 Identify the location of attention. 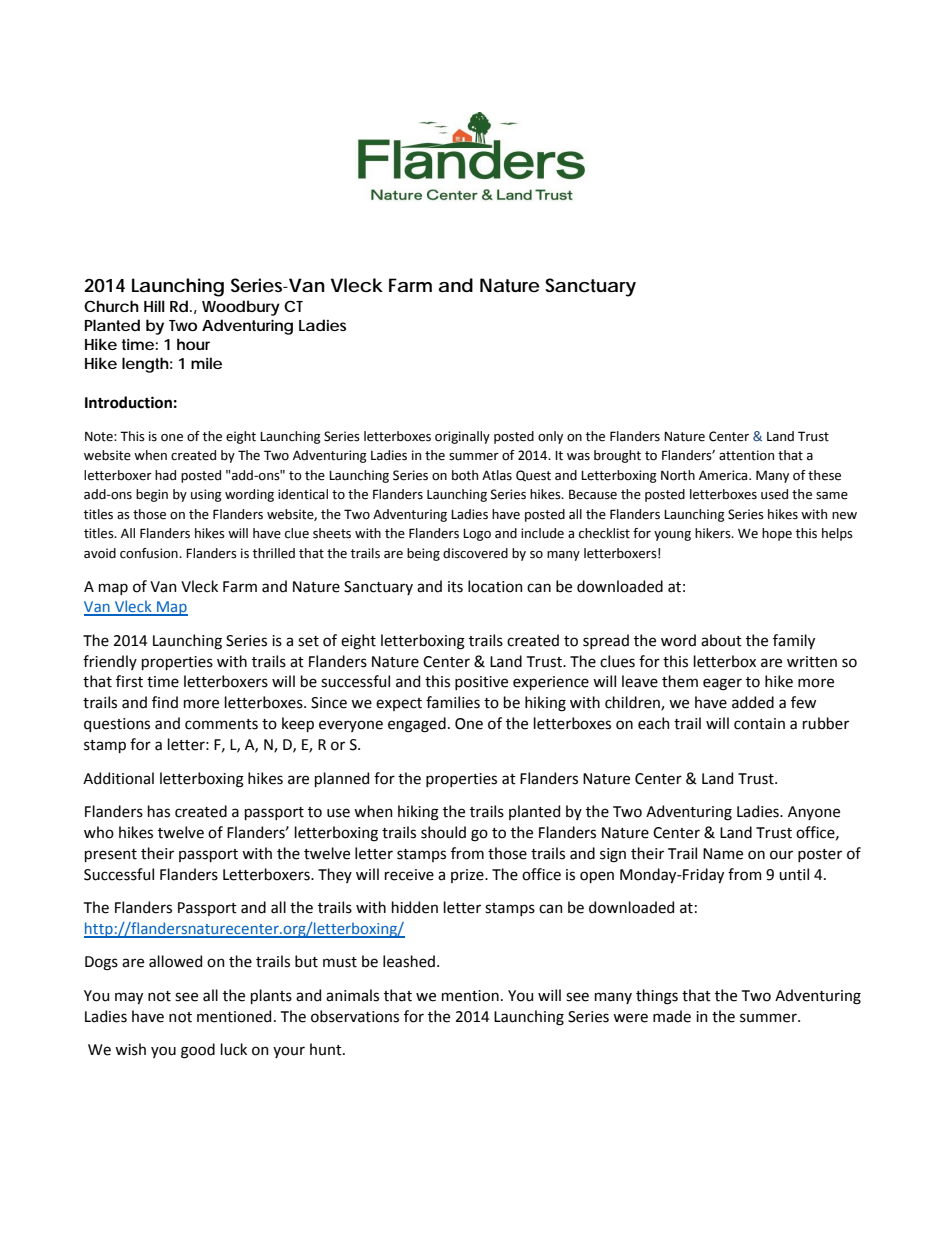
(746, 455).
